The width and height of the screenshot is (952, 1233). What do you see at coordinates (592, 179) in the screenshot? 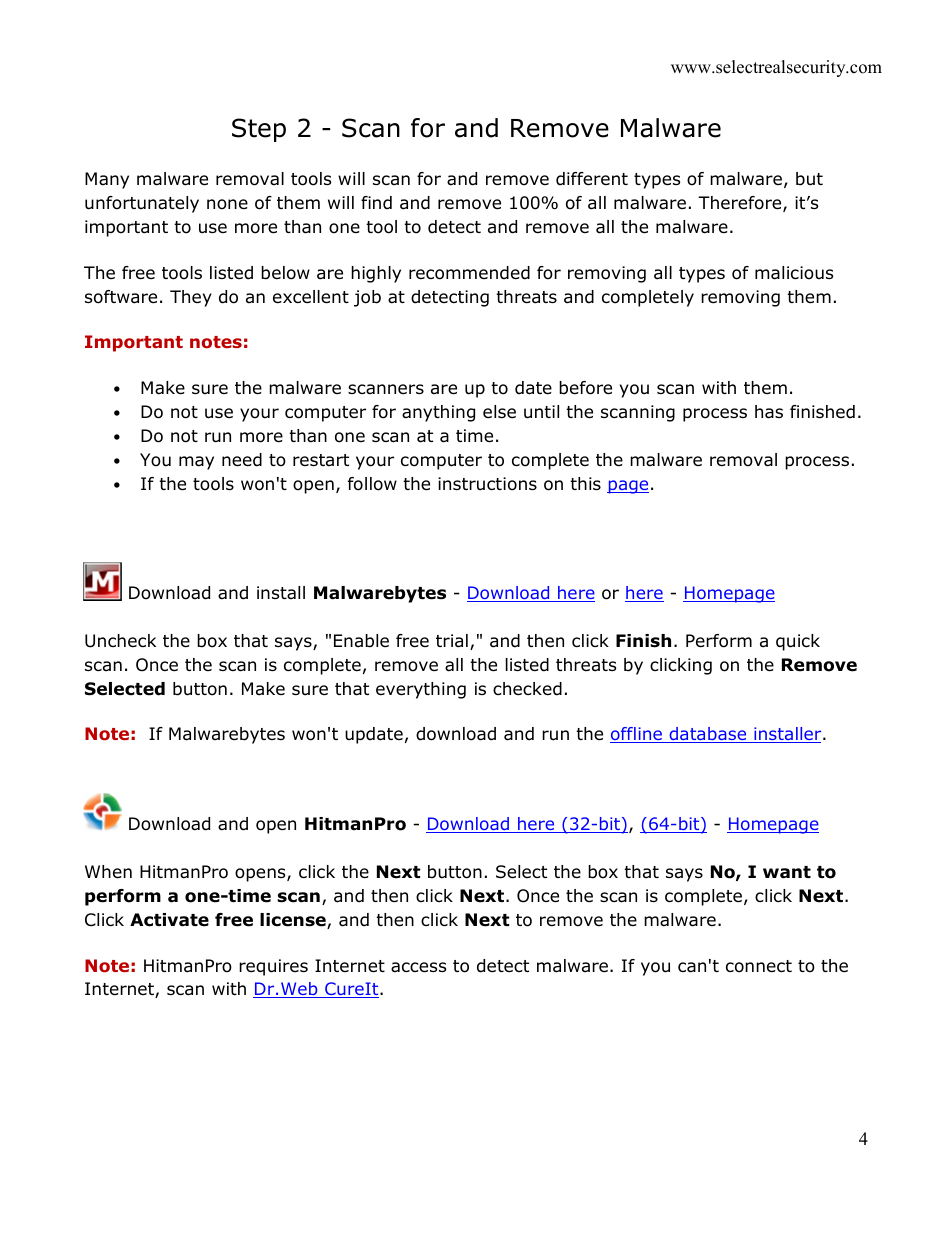
I see `different` at bounding box center [592, 179].
